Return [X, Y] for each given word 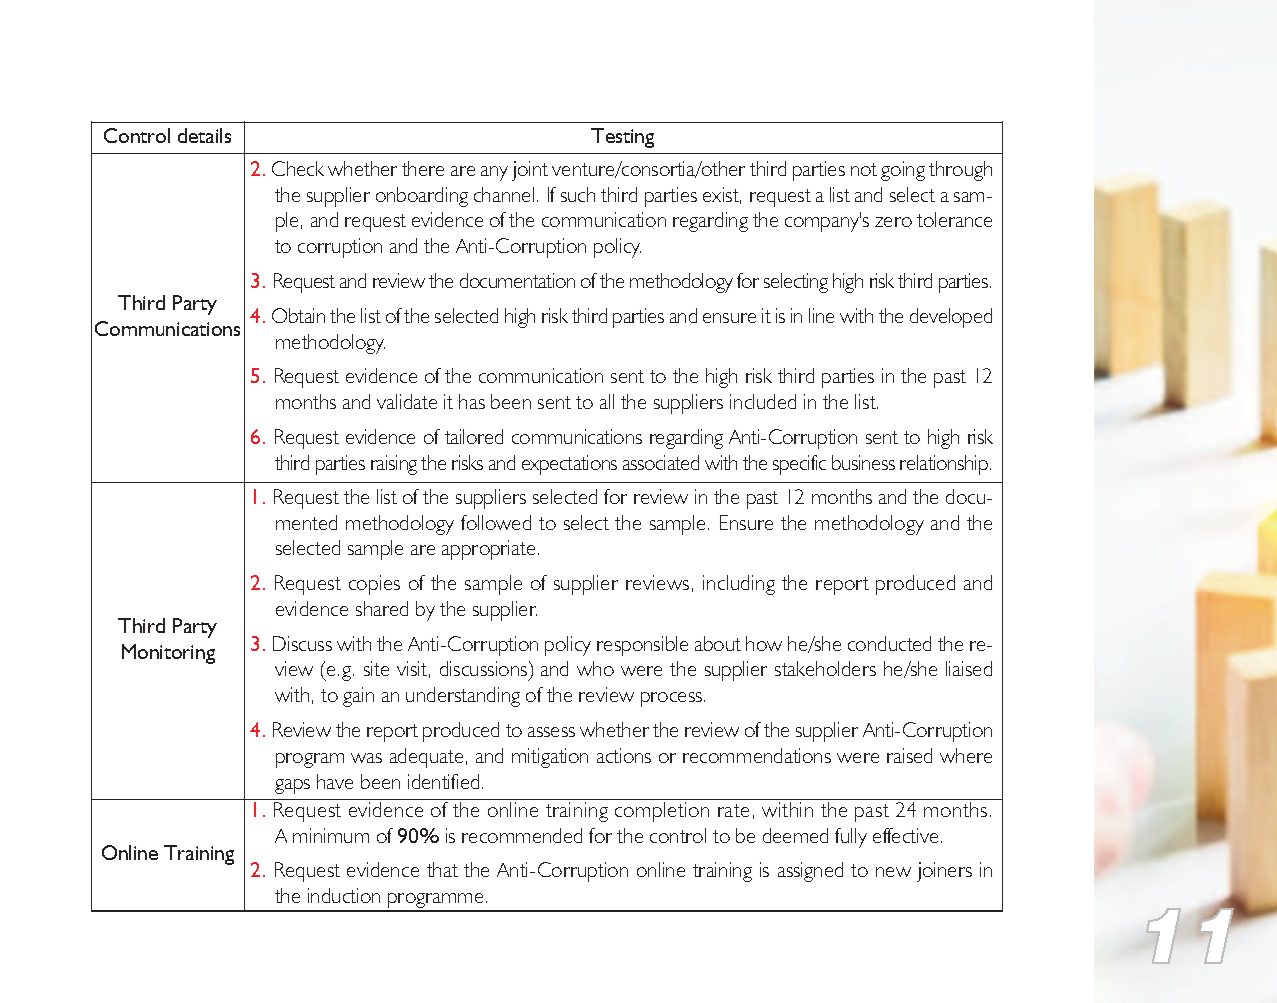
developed [951, 318]
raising [394, 465]
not [864, 169]
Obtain [298, 315]
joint [530, 171]
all [607, 401]
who [595, 668]
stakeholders [825, 668]
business [863, 462]
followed [496, 522]
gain [358, 697]
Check [298, 168]
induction [344, 895]
